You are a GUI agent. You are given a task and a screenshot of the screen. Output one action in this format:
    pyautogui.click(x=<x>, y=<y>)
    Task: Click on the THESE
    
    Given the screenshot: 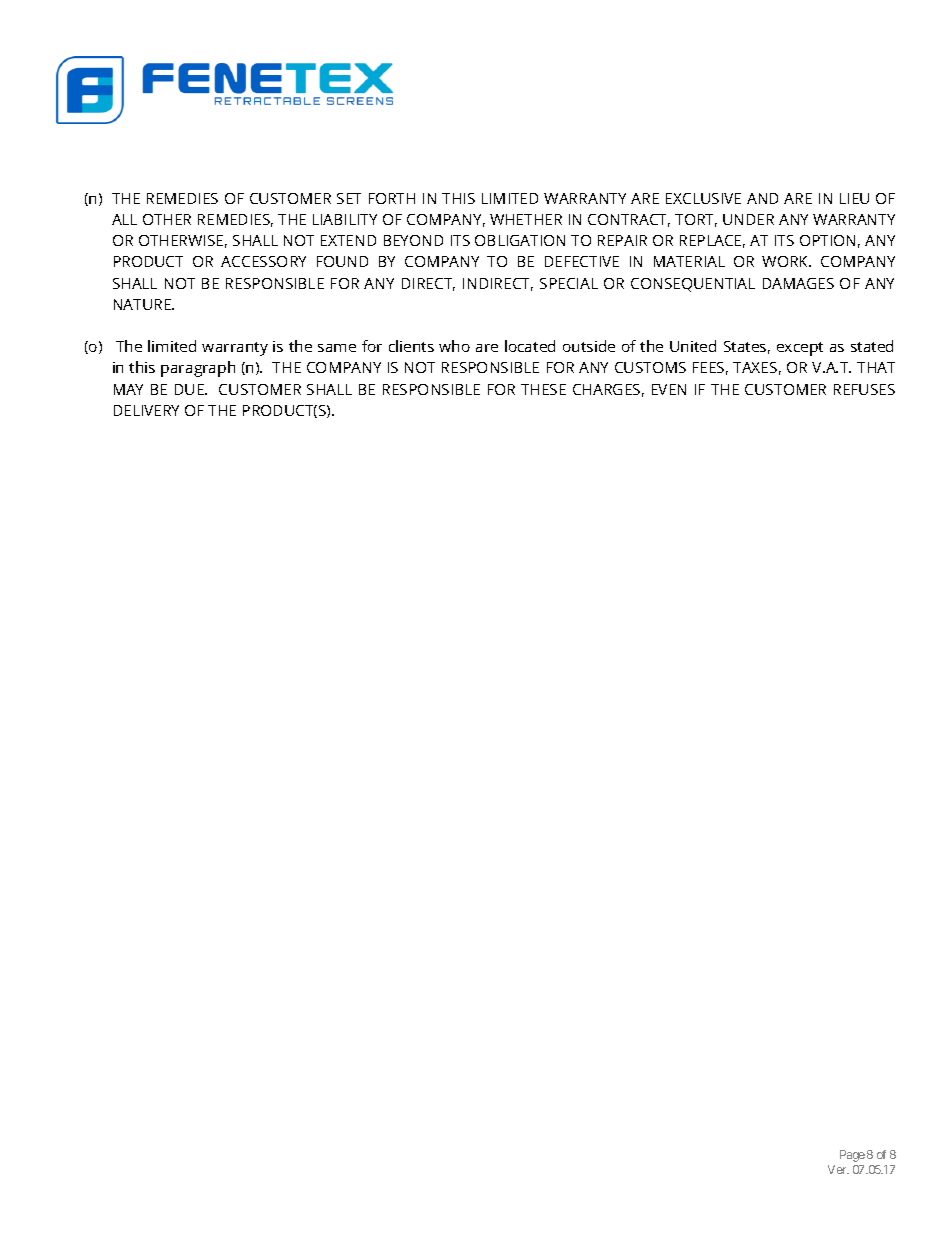 What is the action you would take?
    pyautogui.click(x=543, y=389)
